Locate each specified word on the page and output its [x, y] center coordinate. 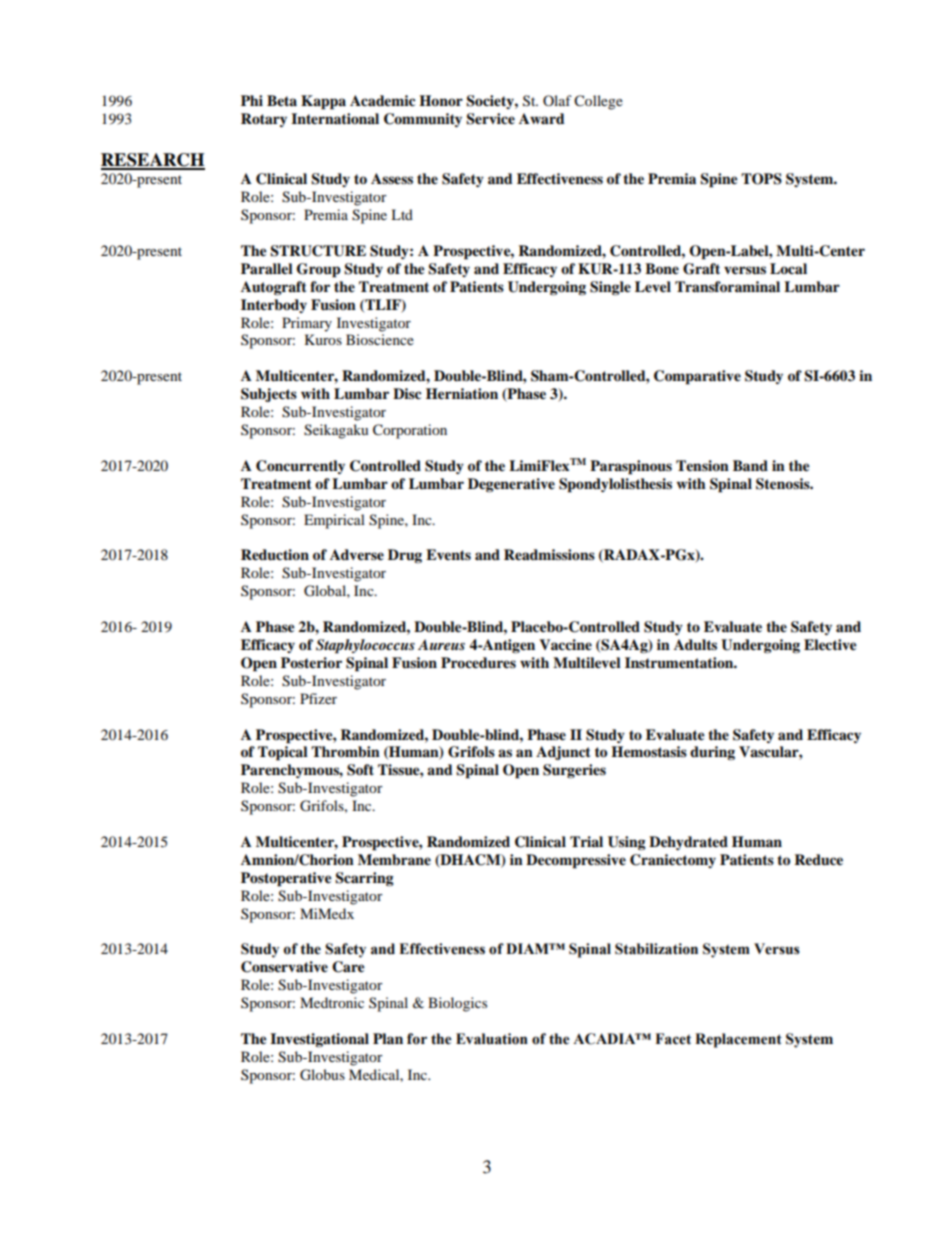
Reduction [275, 555]
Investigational [319, 1040]
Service [490, 119]
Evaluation [492, 1039]
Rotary [264, 120]
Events [448, 554]
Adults [695, 645]
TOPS [761, 179]
